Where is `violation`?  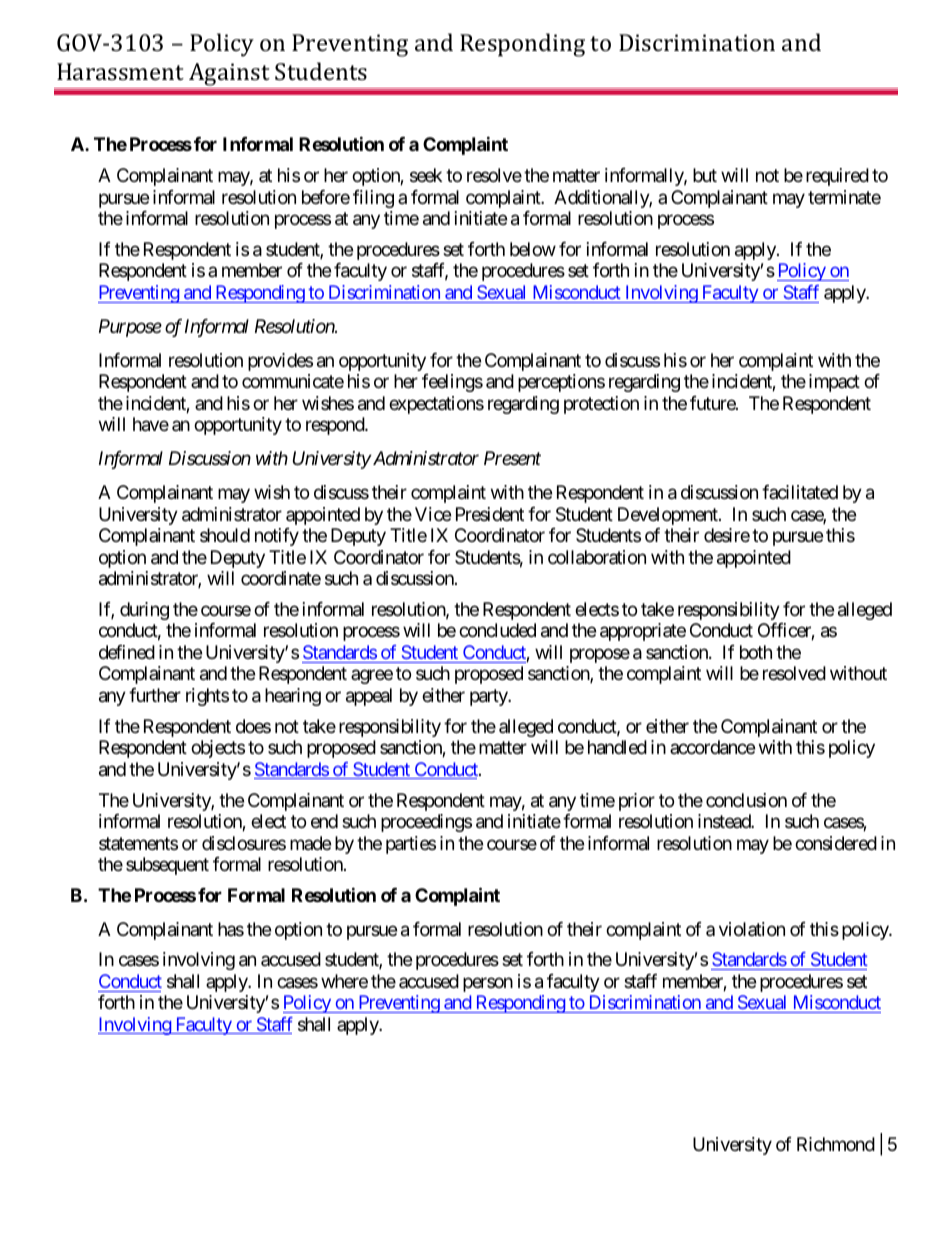 violation is located at coordinates (752, 929).
